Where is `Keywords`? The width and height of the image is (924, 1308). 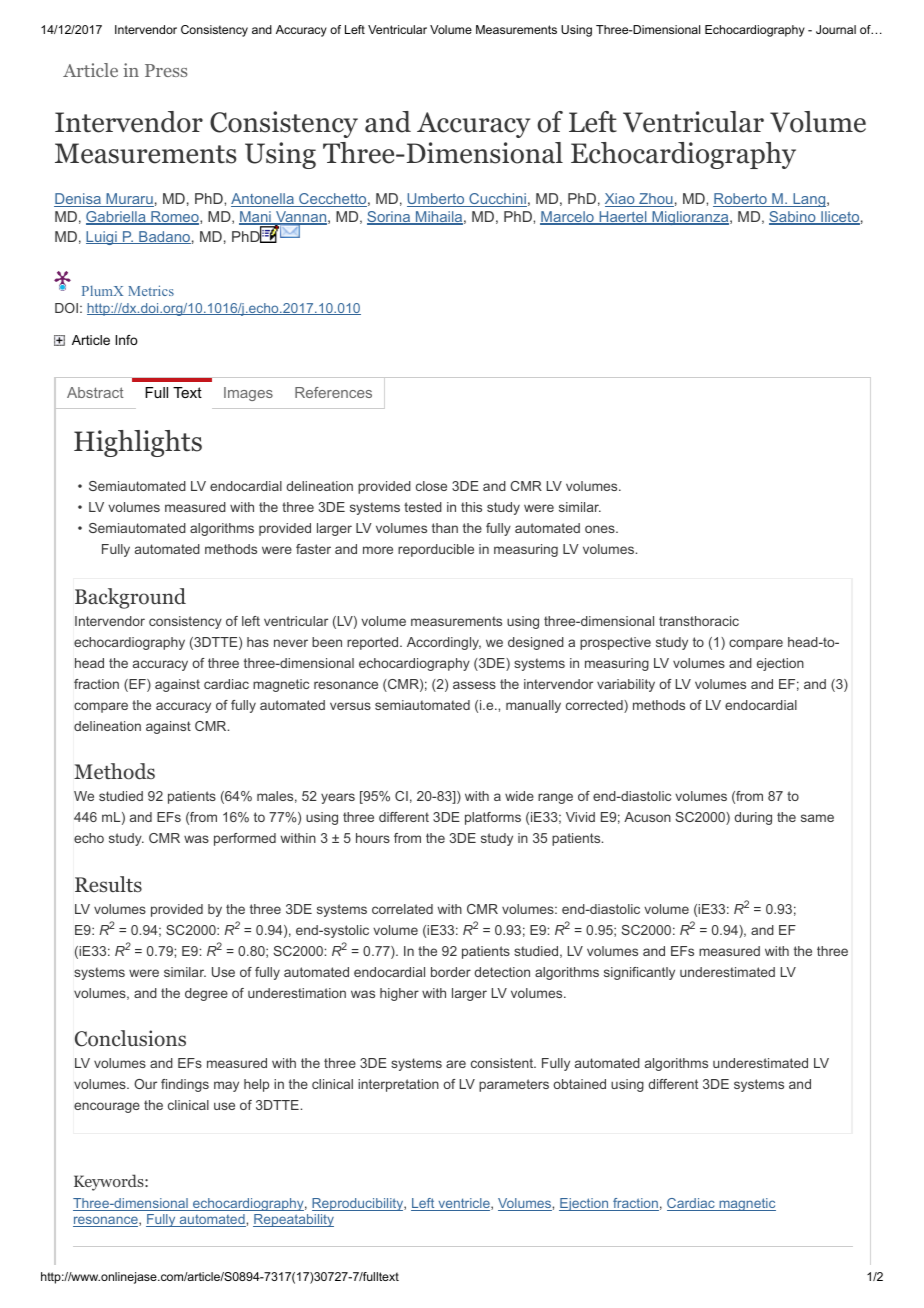 Keywords is located at coordinates (110, 1182).
